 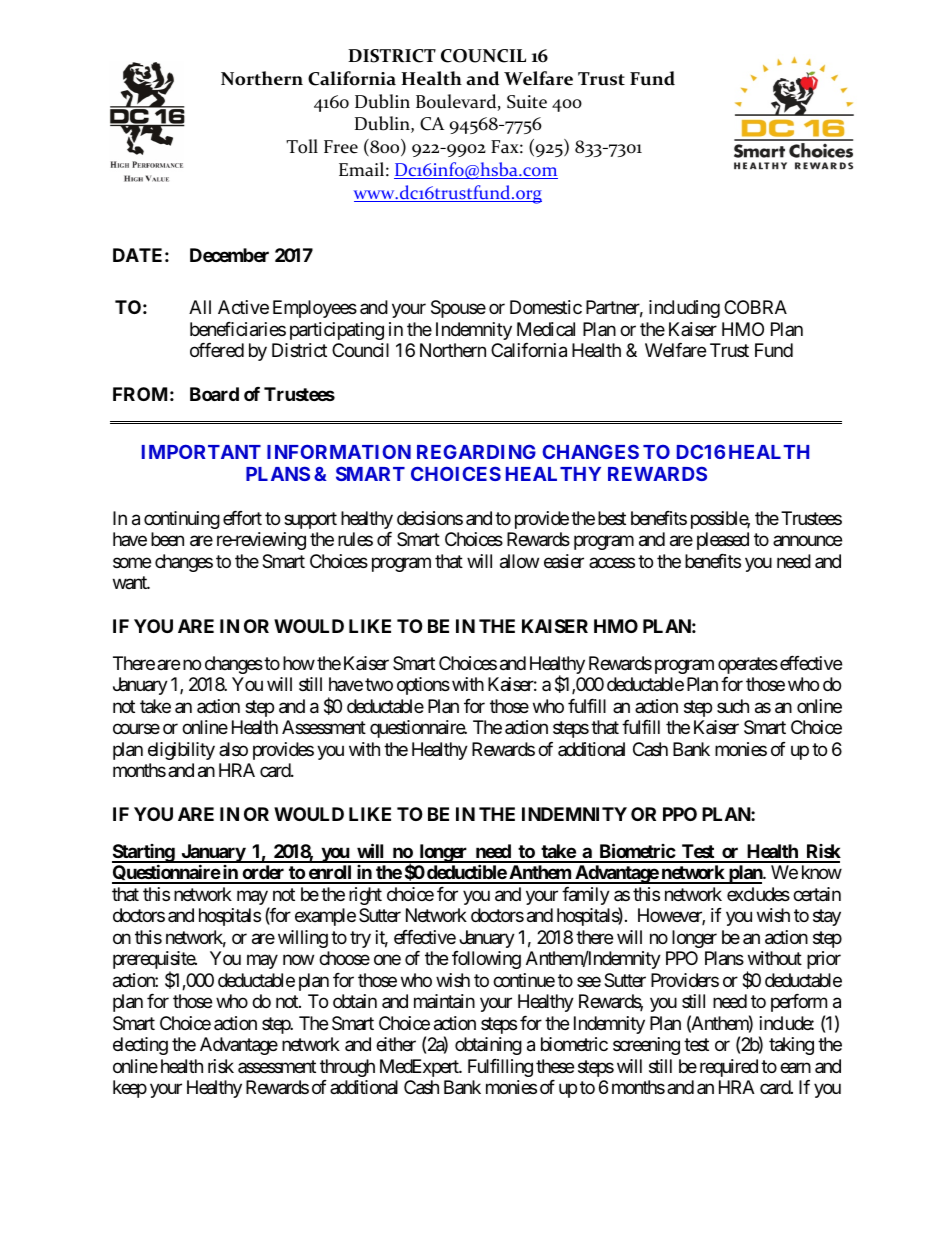 What do you see at coordinates (723, 541) in the screenshot?
I see `pleased` at bounding box center [723, 541].
